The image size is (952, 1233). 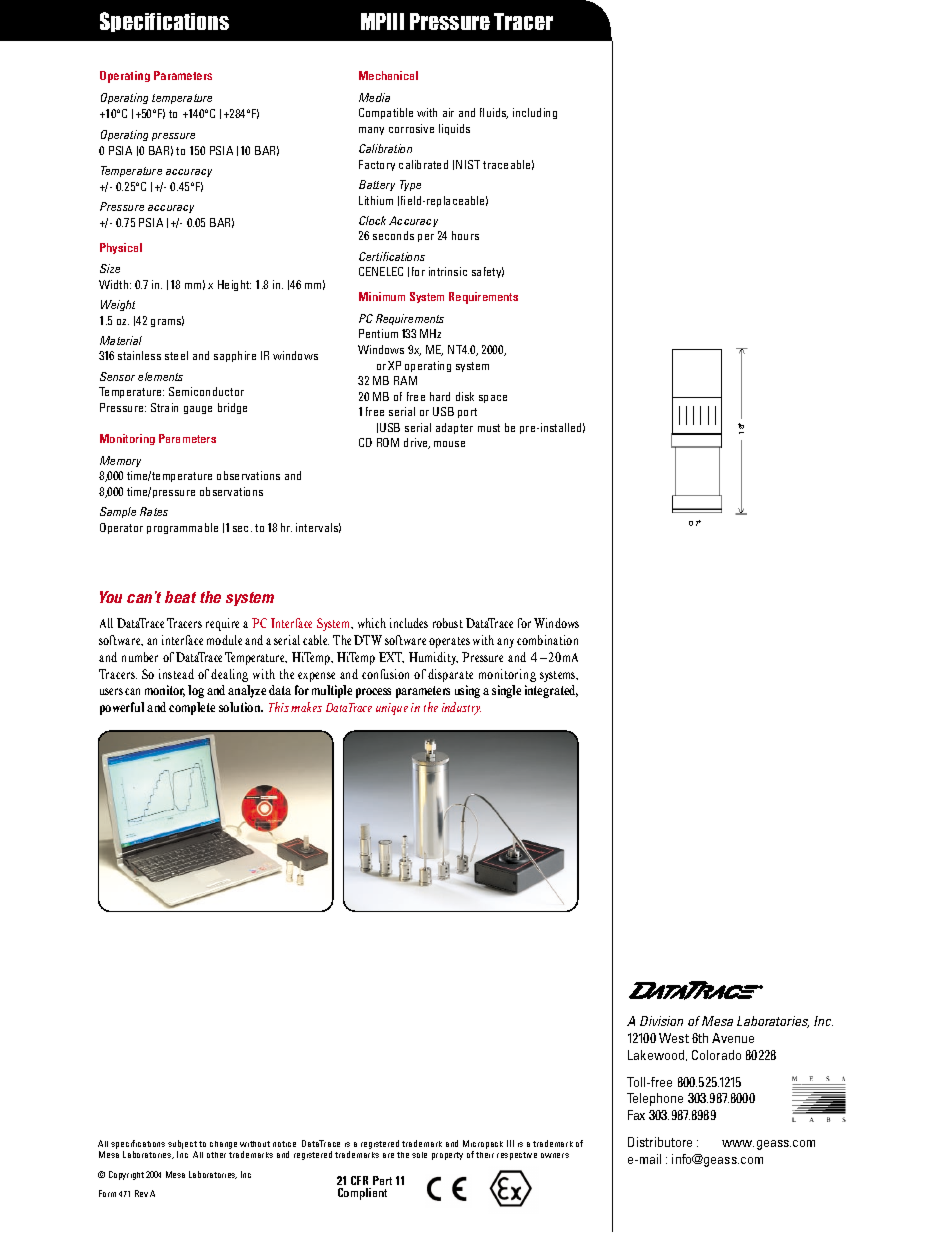 I want to click on complete, so click(x=192, y=708).
